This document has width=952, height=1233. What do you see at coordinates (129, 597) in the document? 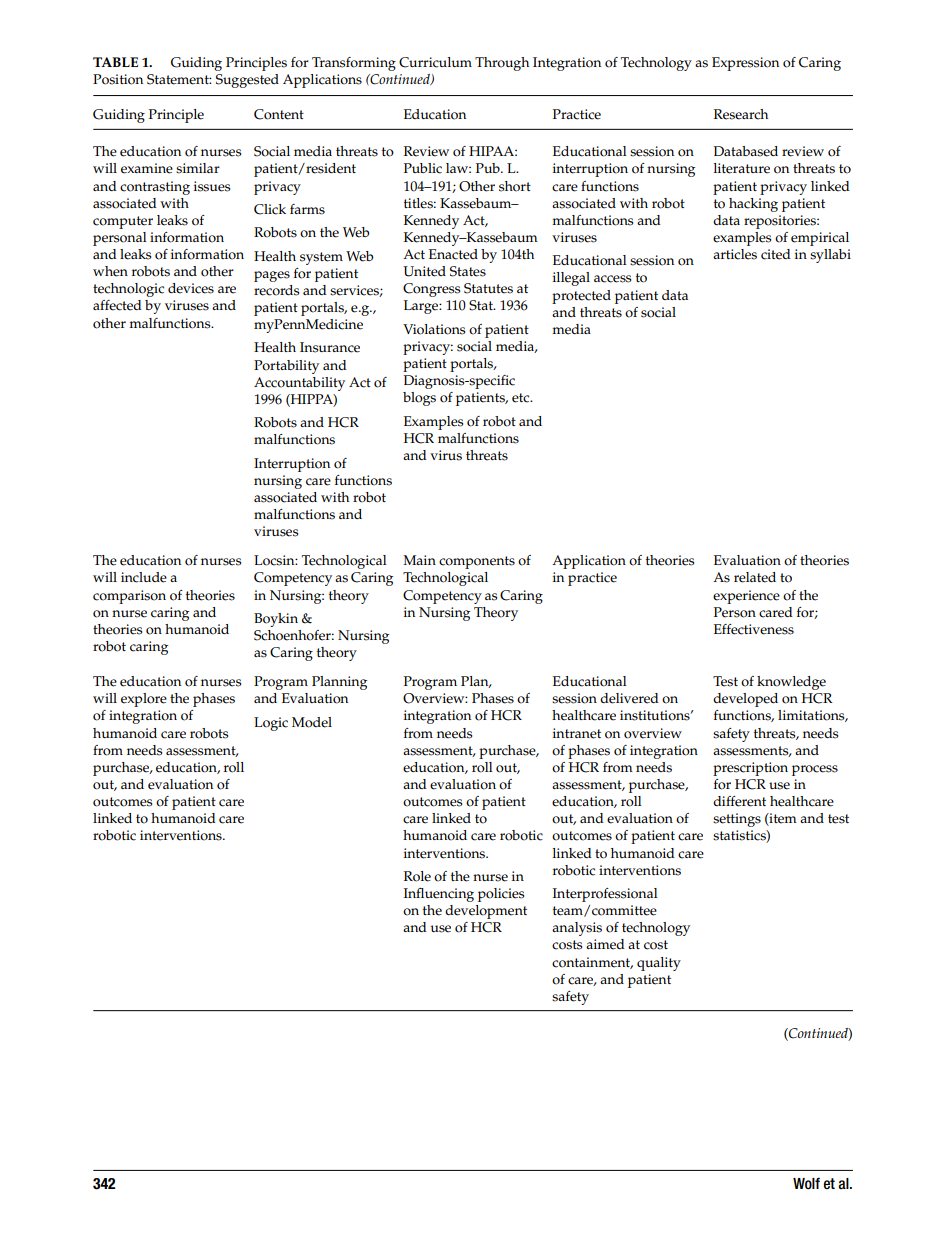
I see `comparison` at bounding box center [129, 597].
